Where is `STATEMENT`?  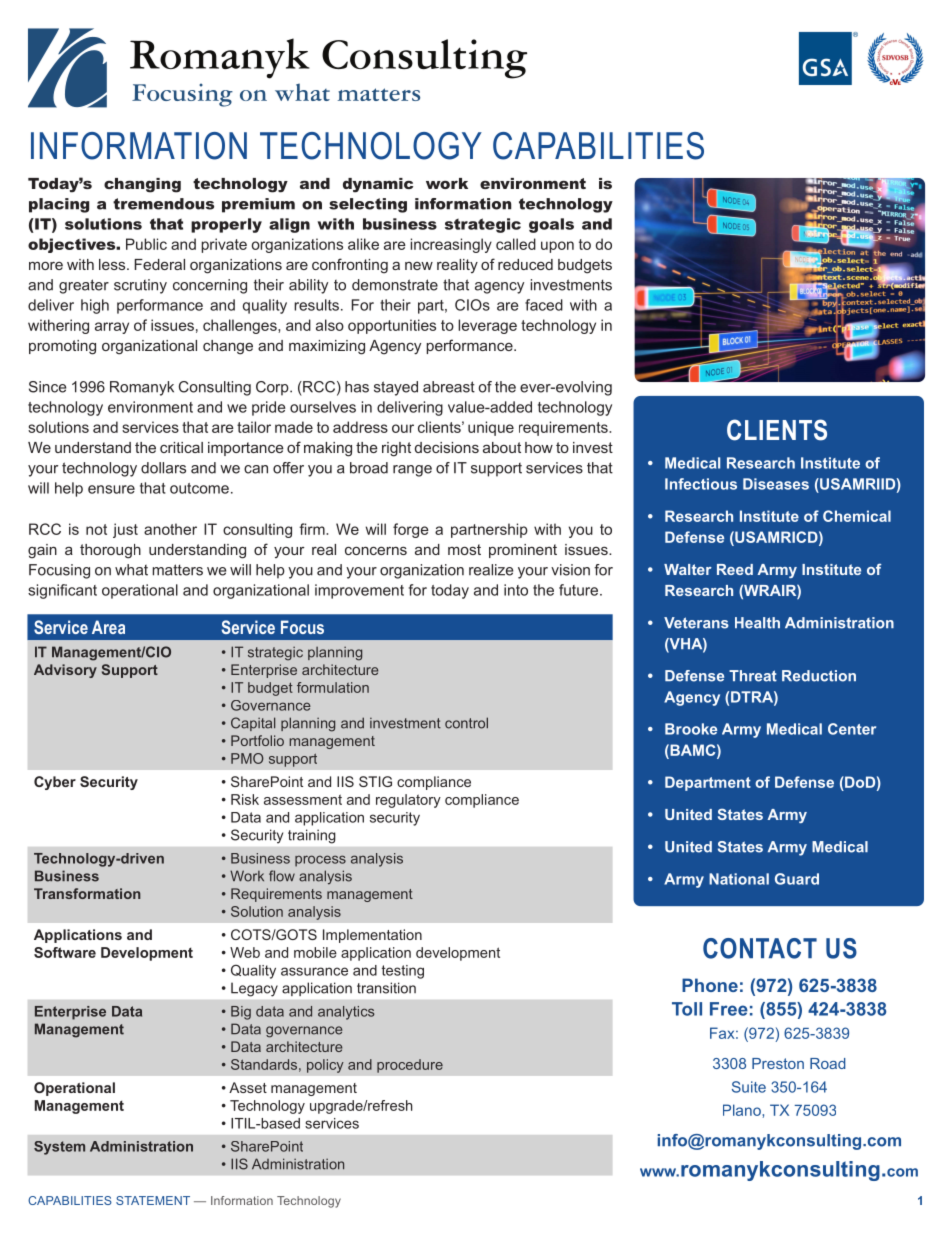
STATEMENT is located at coordinates (153, 1200).
